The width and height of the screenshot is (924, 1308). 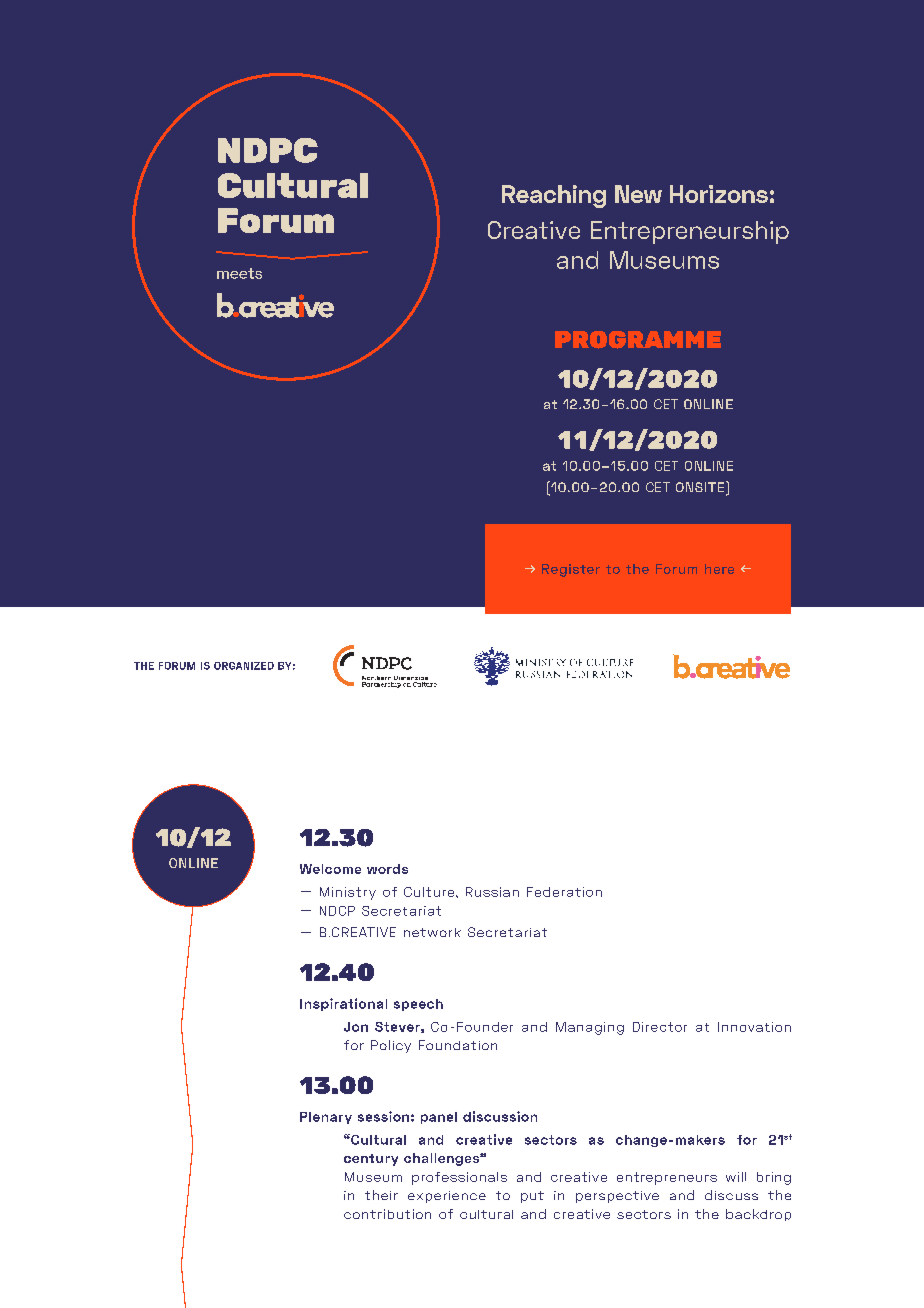 I want to click on PROGRAMME, so click(x=638, y=340).
